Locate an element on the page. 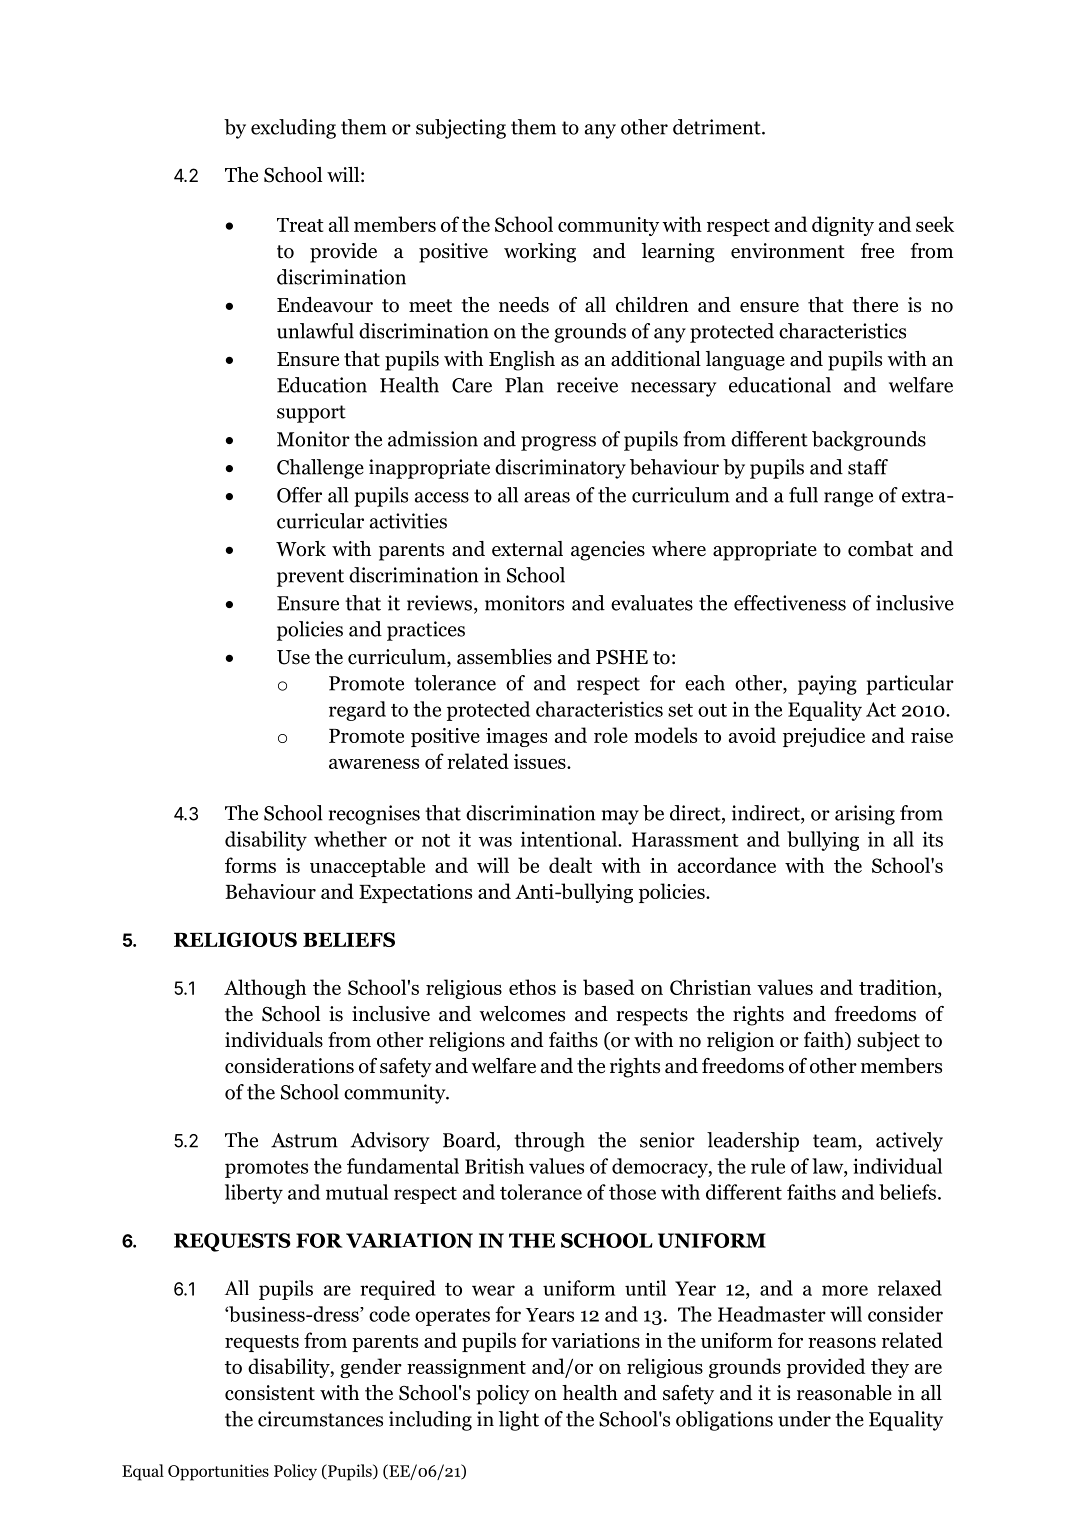 The width and height of the image is (1083, 1532). agencies is located at coordinates (608, 551).
